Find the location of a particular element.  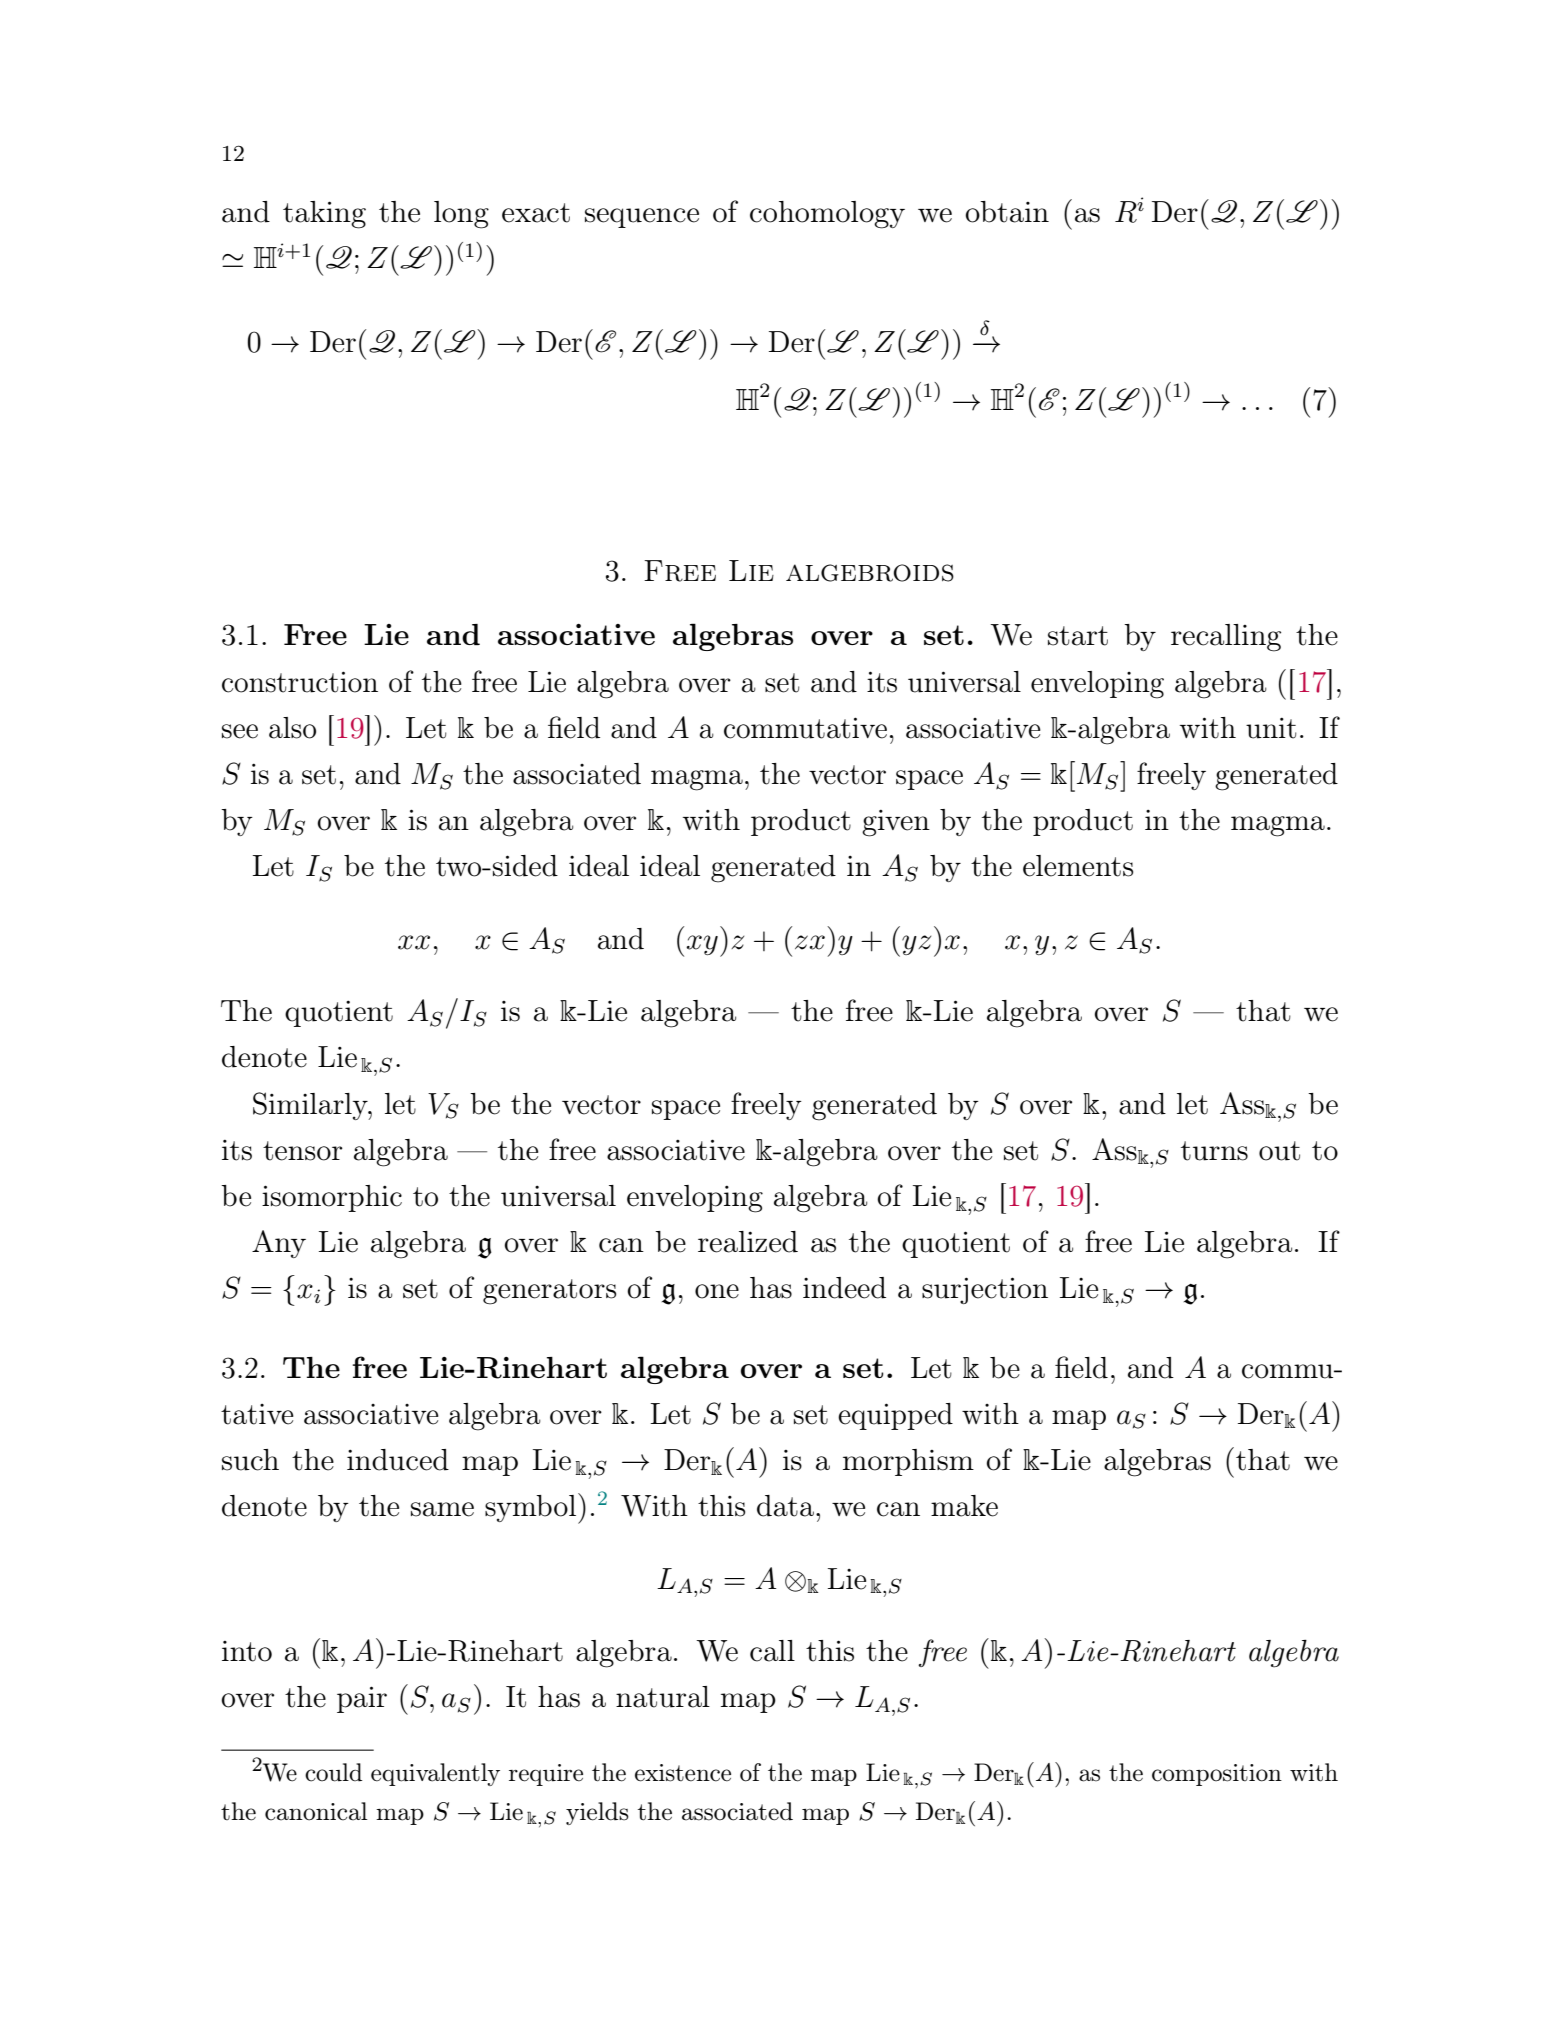

could is located at coordinates (333, 1772).
